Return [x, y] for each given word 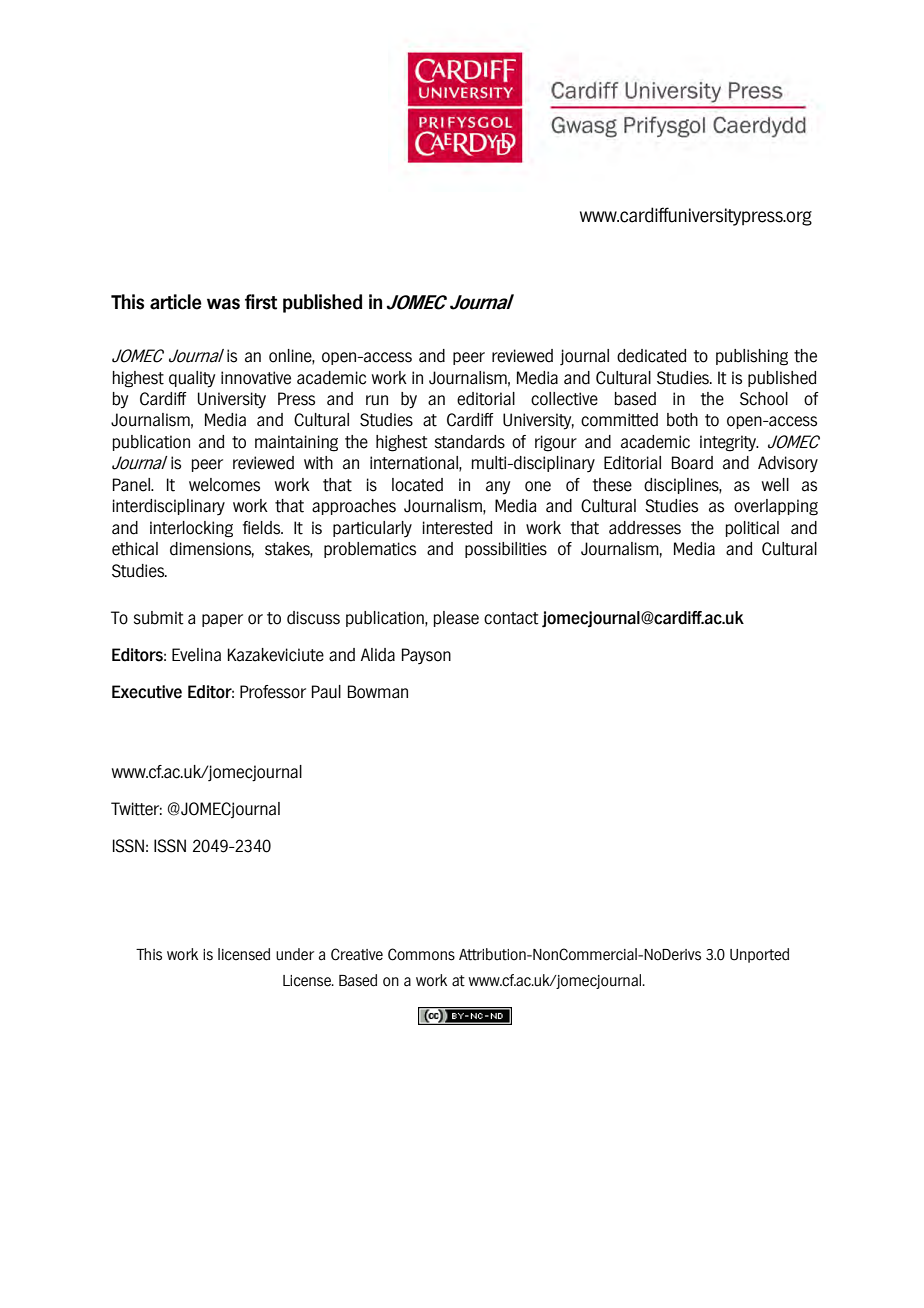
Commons [421, 954]
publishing [752, 357]
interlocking [191, 529]
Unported [759, 955]
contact [511, 618]
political [752, 529]
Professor [273, 692]
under [295, 954]
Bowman [378, 692]
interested [457, 528]
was [223, 304]
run [377, 400]
